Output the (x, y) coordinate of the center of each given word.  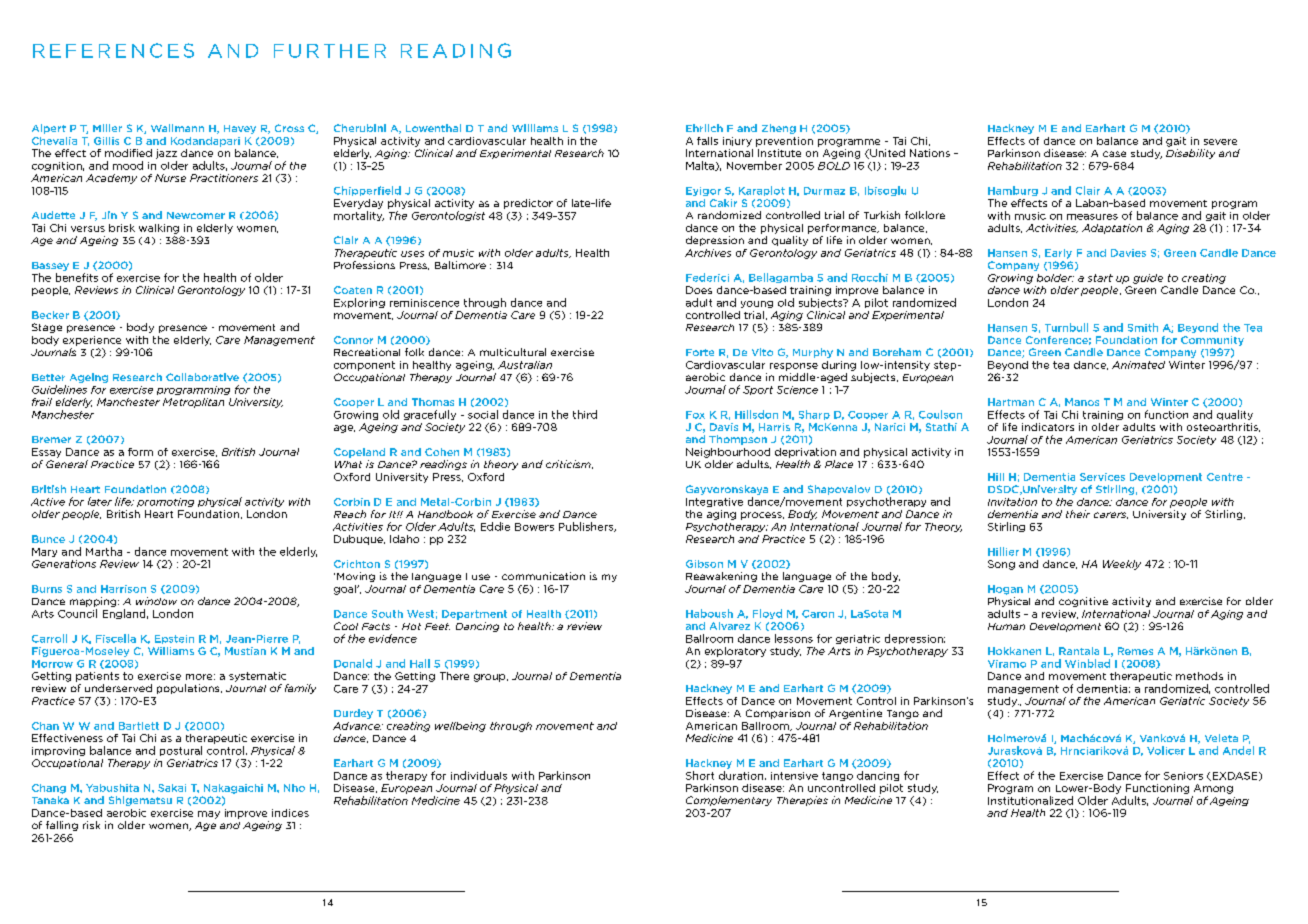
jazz (166, 154)
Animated (1138, 365)
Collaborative (202, 377)
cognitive (1083, 602)
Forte (700, 352)
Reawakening (721, 577)
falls (707, 141)
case (1114, 154)
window (156, 601)
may (209, 815)
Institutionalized (1030, 800)
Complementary (729, 801)
